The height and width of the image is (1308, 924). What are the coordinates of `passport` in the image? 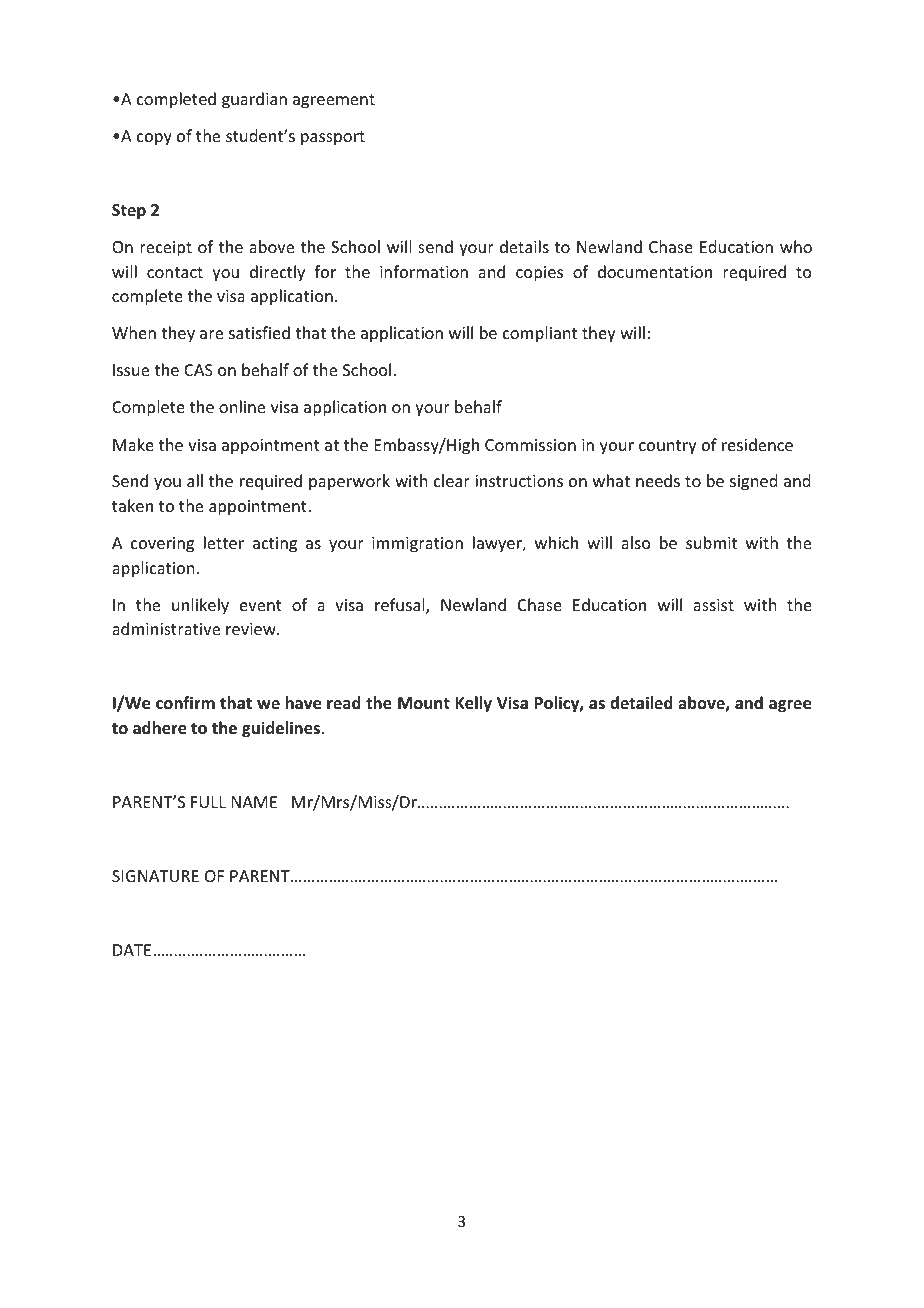 It's located at (333, 138).
